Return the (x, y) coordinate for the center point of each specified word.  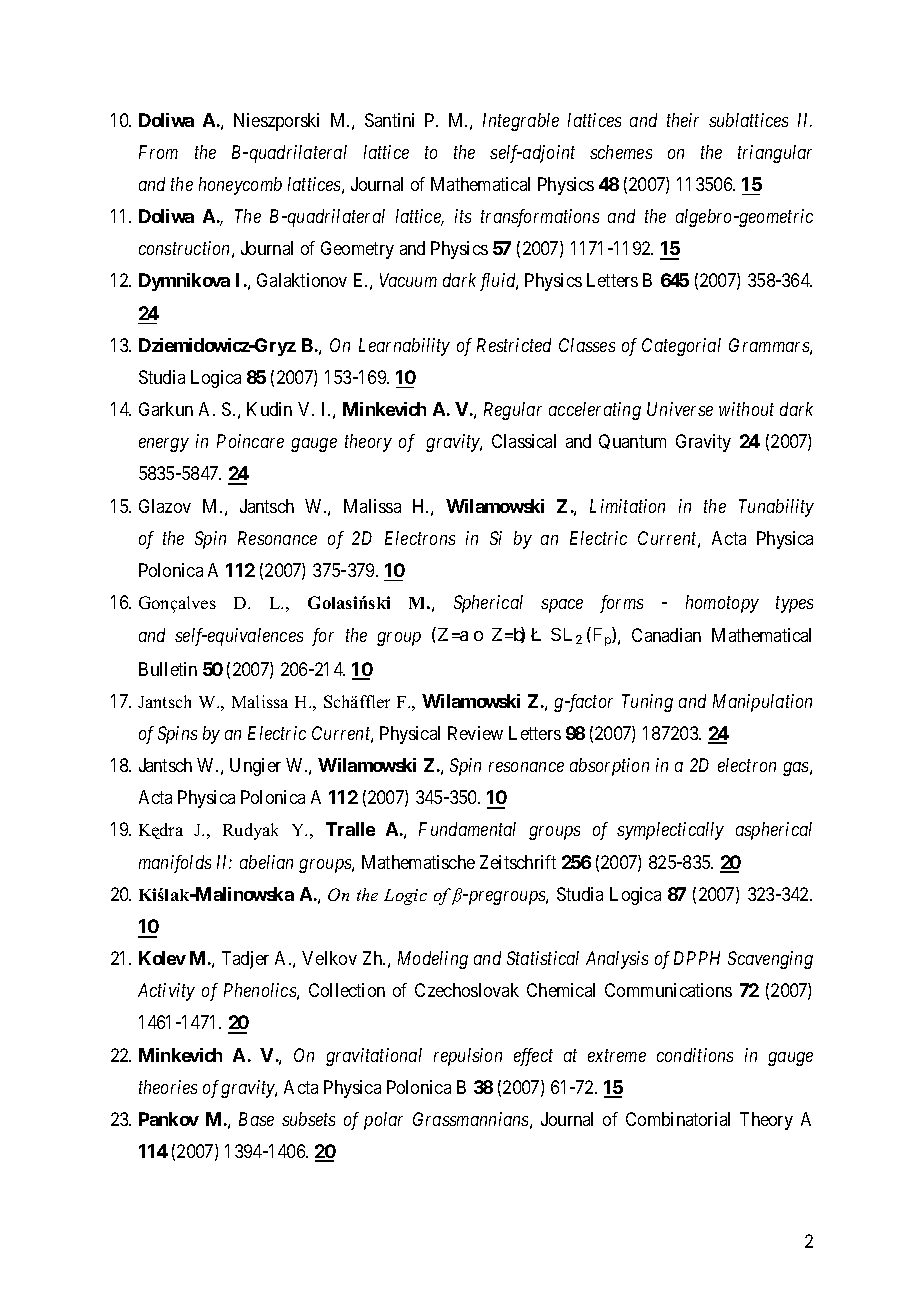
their (683, 120)
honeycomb (240, 186)
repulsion (468, 1057)
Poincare (250, 441)
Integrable (521, 122)
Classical (524, 441)
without (746, 409)
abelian (266, 862)
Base (256, 1119)
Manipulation (762, 703)
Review (475, 733)
